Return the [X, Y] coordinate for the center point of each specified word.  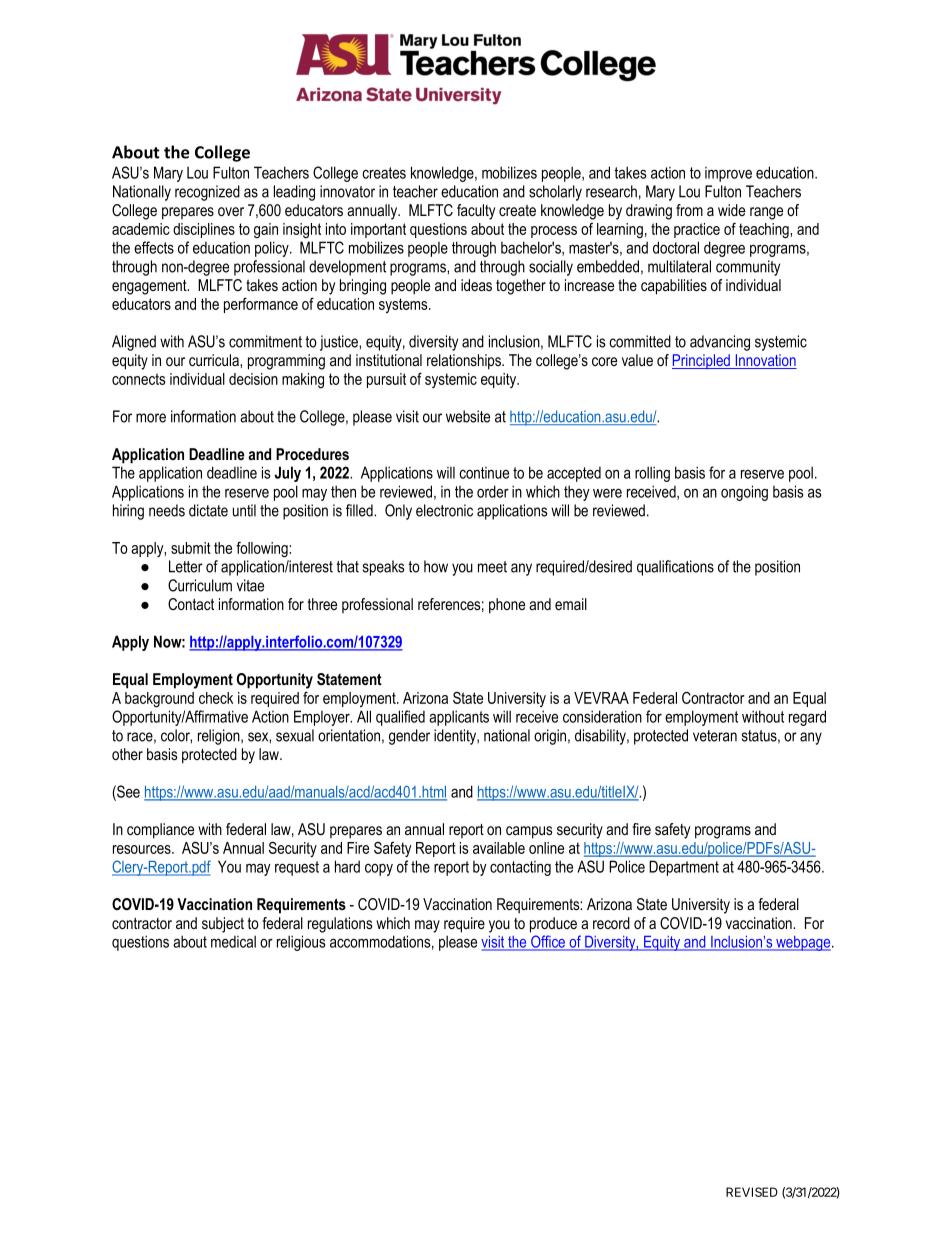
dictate [208, 510]
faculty [476, 212]
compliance [160, 831]
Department [684, 868]
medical [233, 941]
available [499, 848]
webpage [803, 943]
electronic [444, 510]
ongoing [744, 493]
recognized [207, 193]
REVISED [752, 1192]
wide [731, 210]
